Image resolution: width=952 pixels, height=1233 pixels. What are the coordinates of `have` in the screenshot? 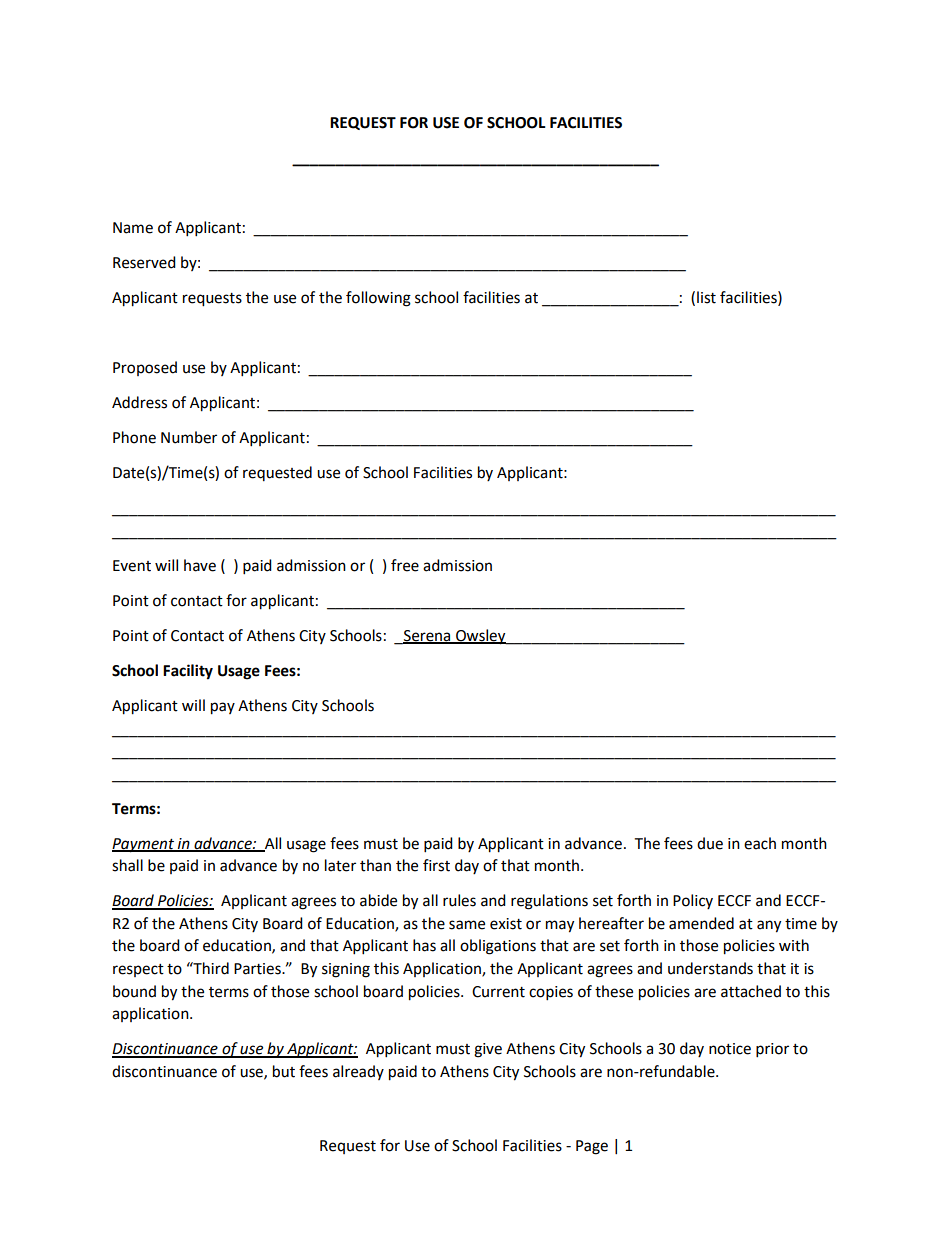 It's located at (200, 565).
